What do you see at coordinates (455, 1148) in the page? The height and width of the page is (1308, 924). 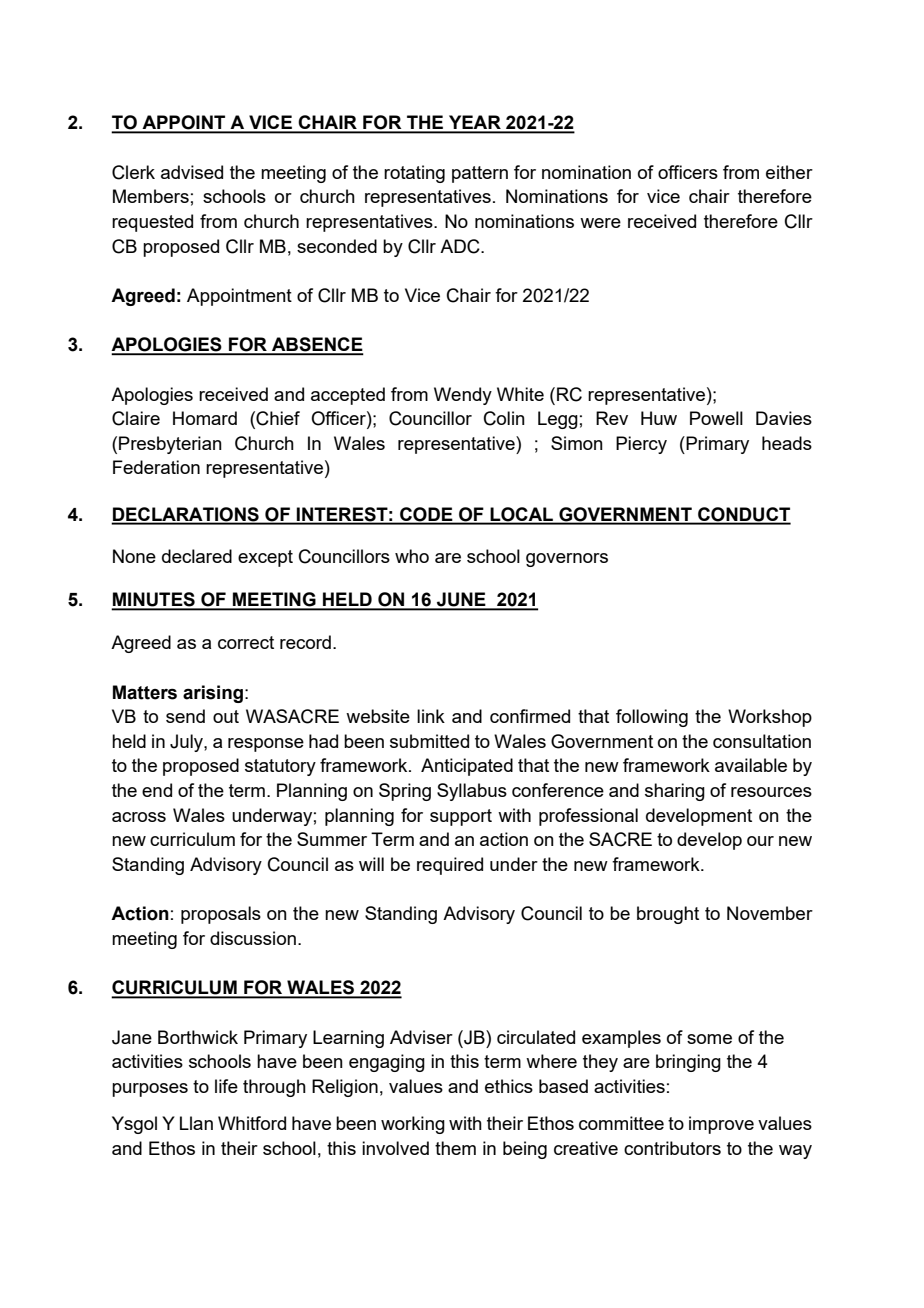 I see `them` at bounding box center [455, 1148].
